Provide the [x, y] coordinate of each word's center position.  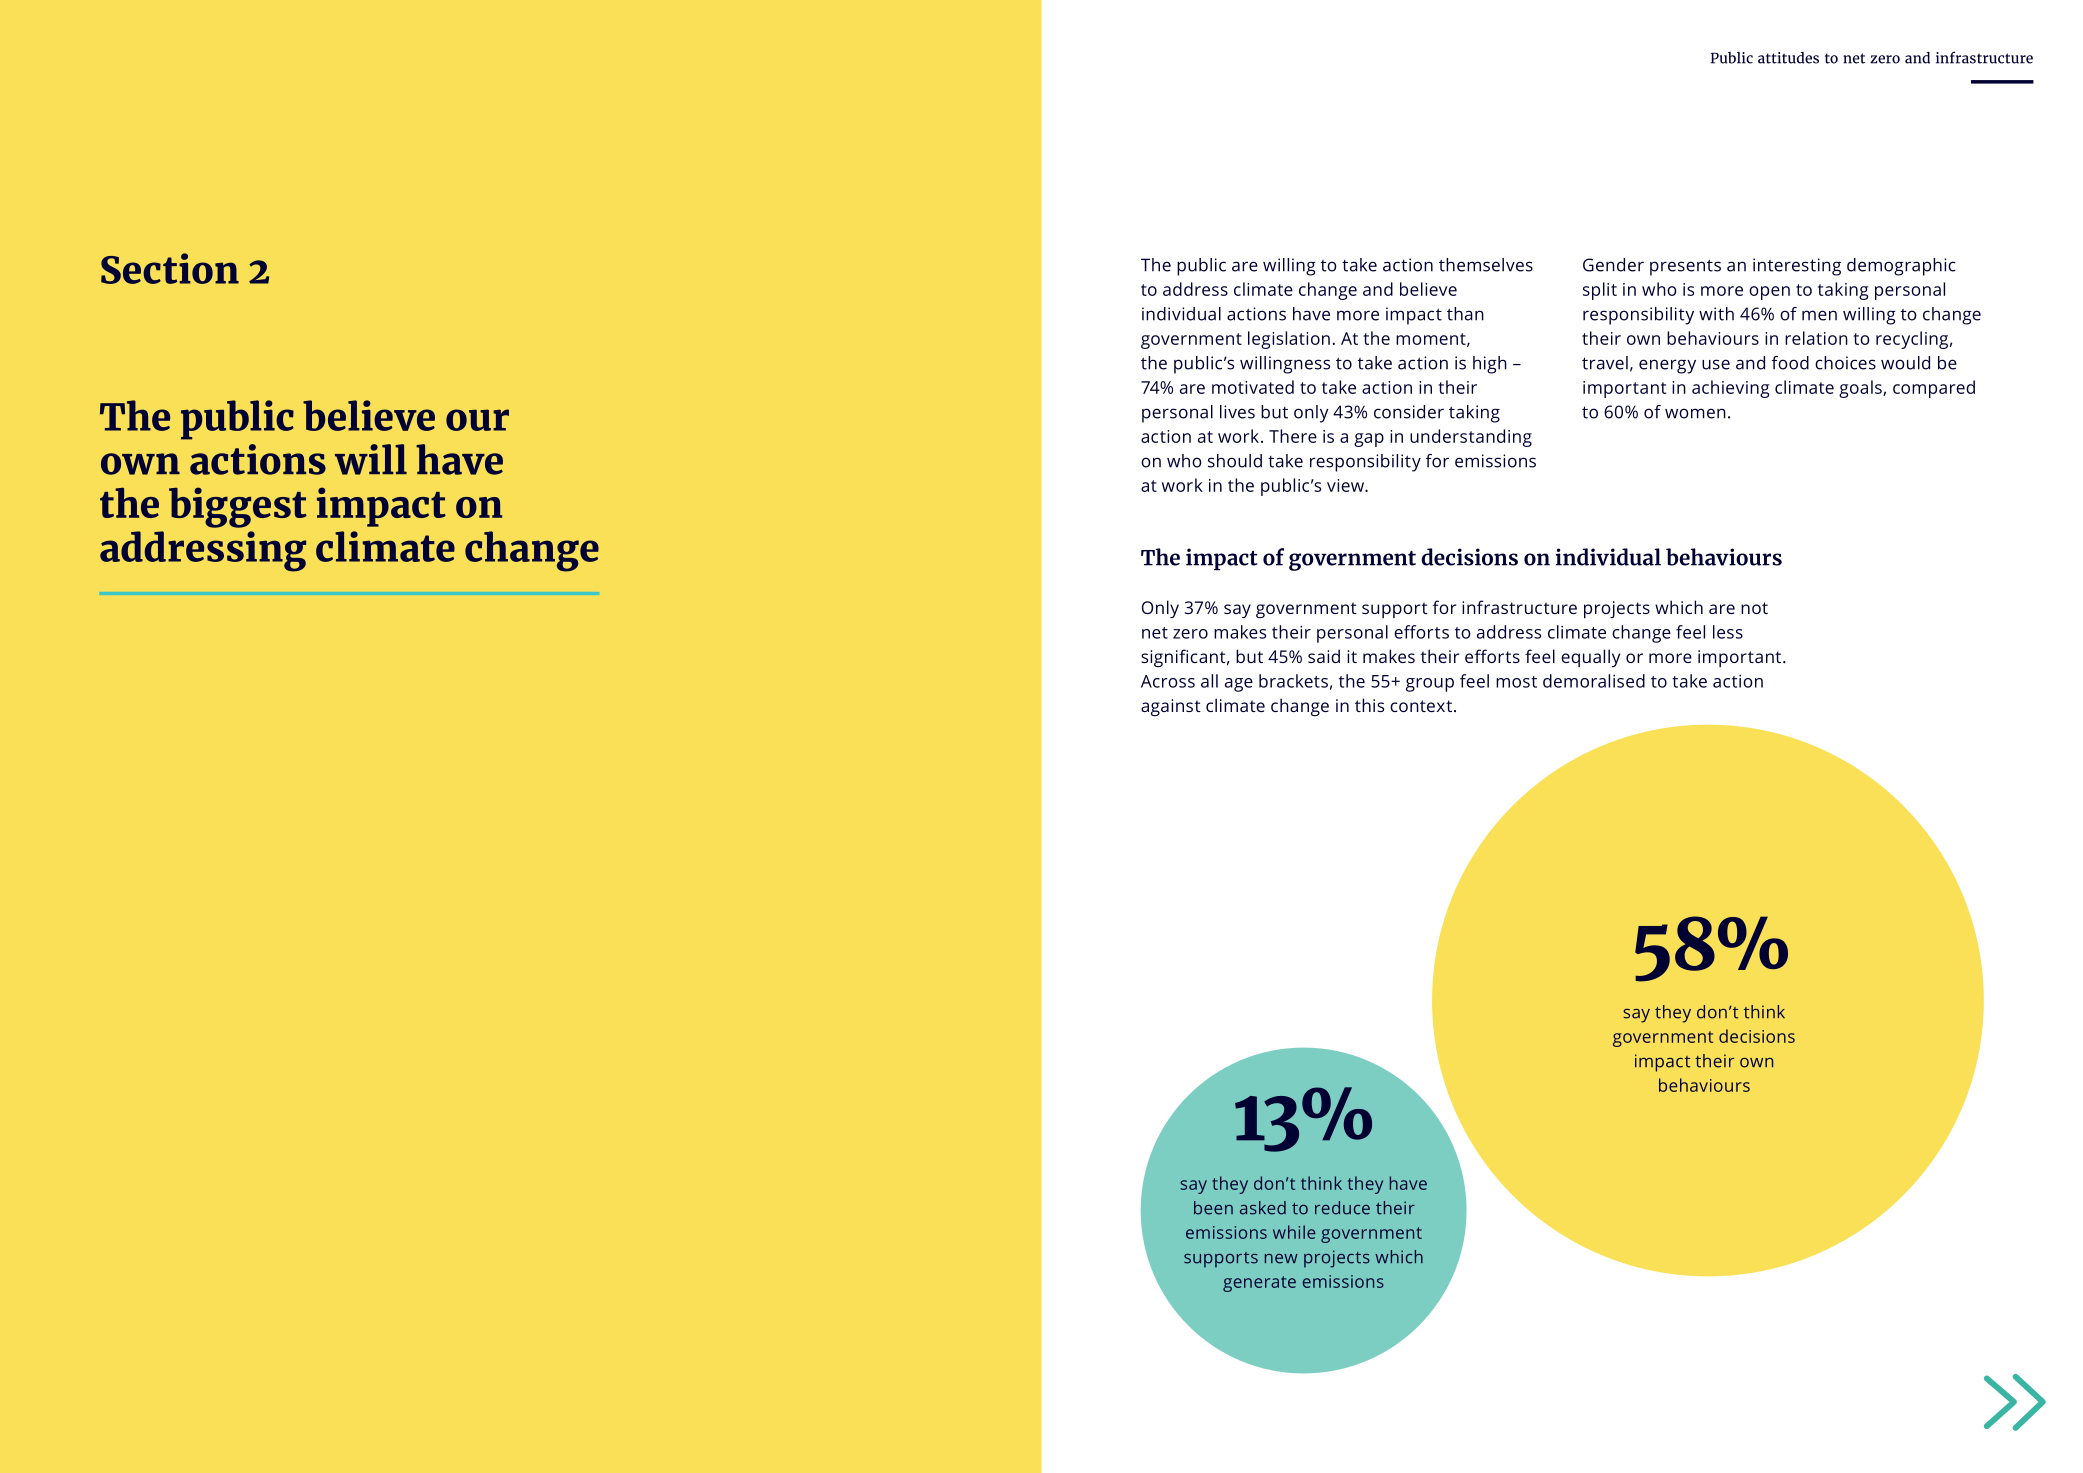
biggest [238, 507]
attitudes [1788, 58]
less [1728, 632]
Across [1168, 681]
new [1281, 1259]
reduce [1342, 1208]
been [1213, 1208]
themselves [1486, 265]
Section [170, 268]
